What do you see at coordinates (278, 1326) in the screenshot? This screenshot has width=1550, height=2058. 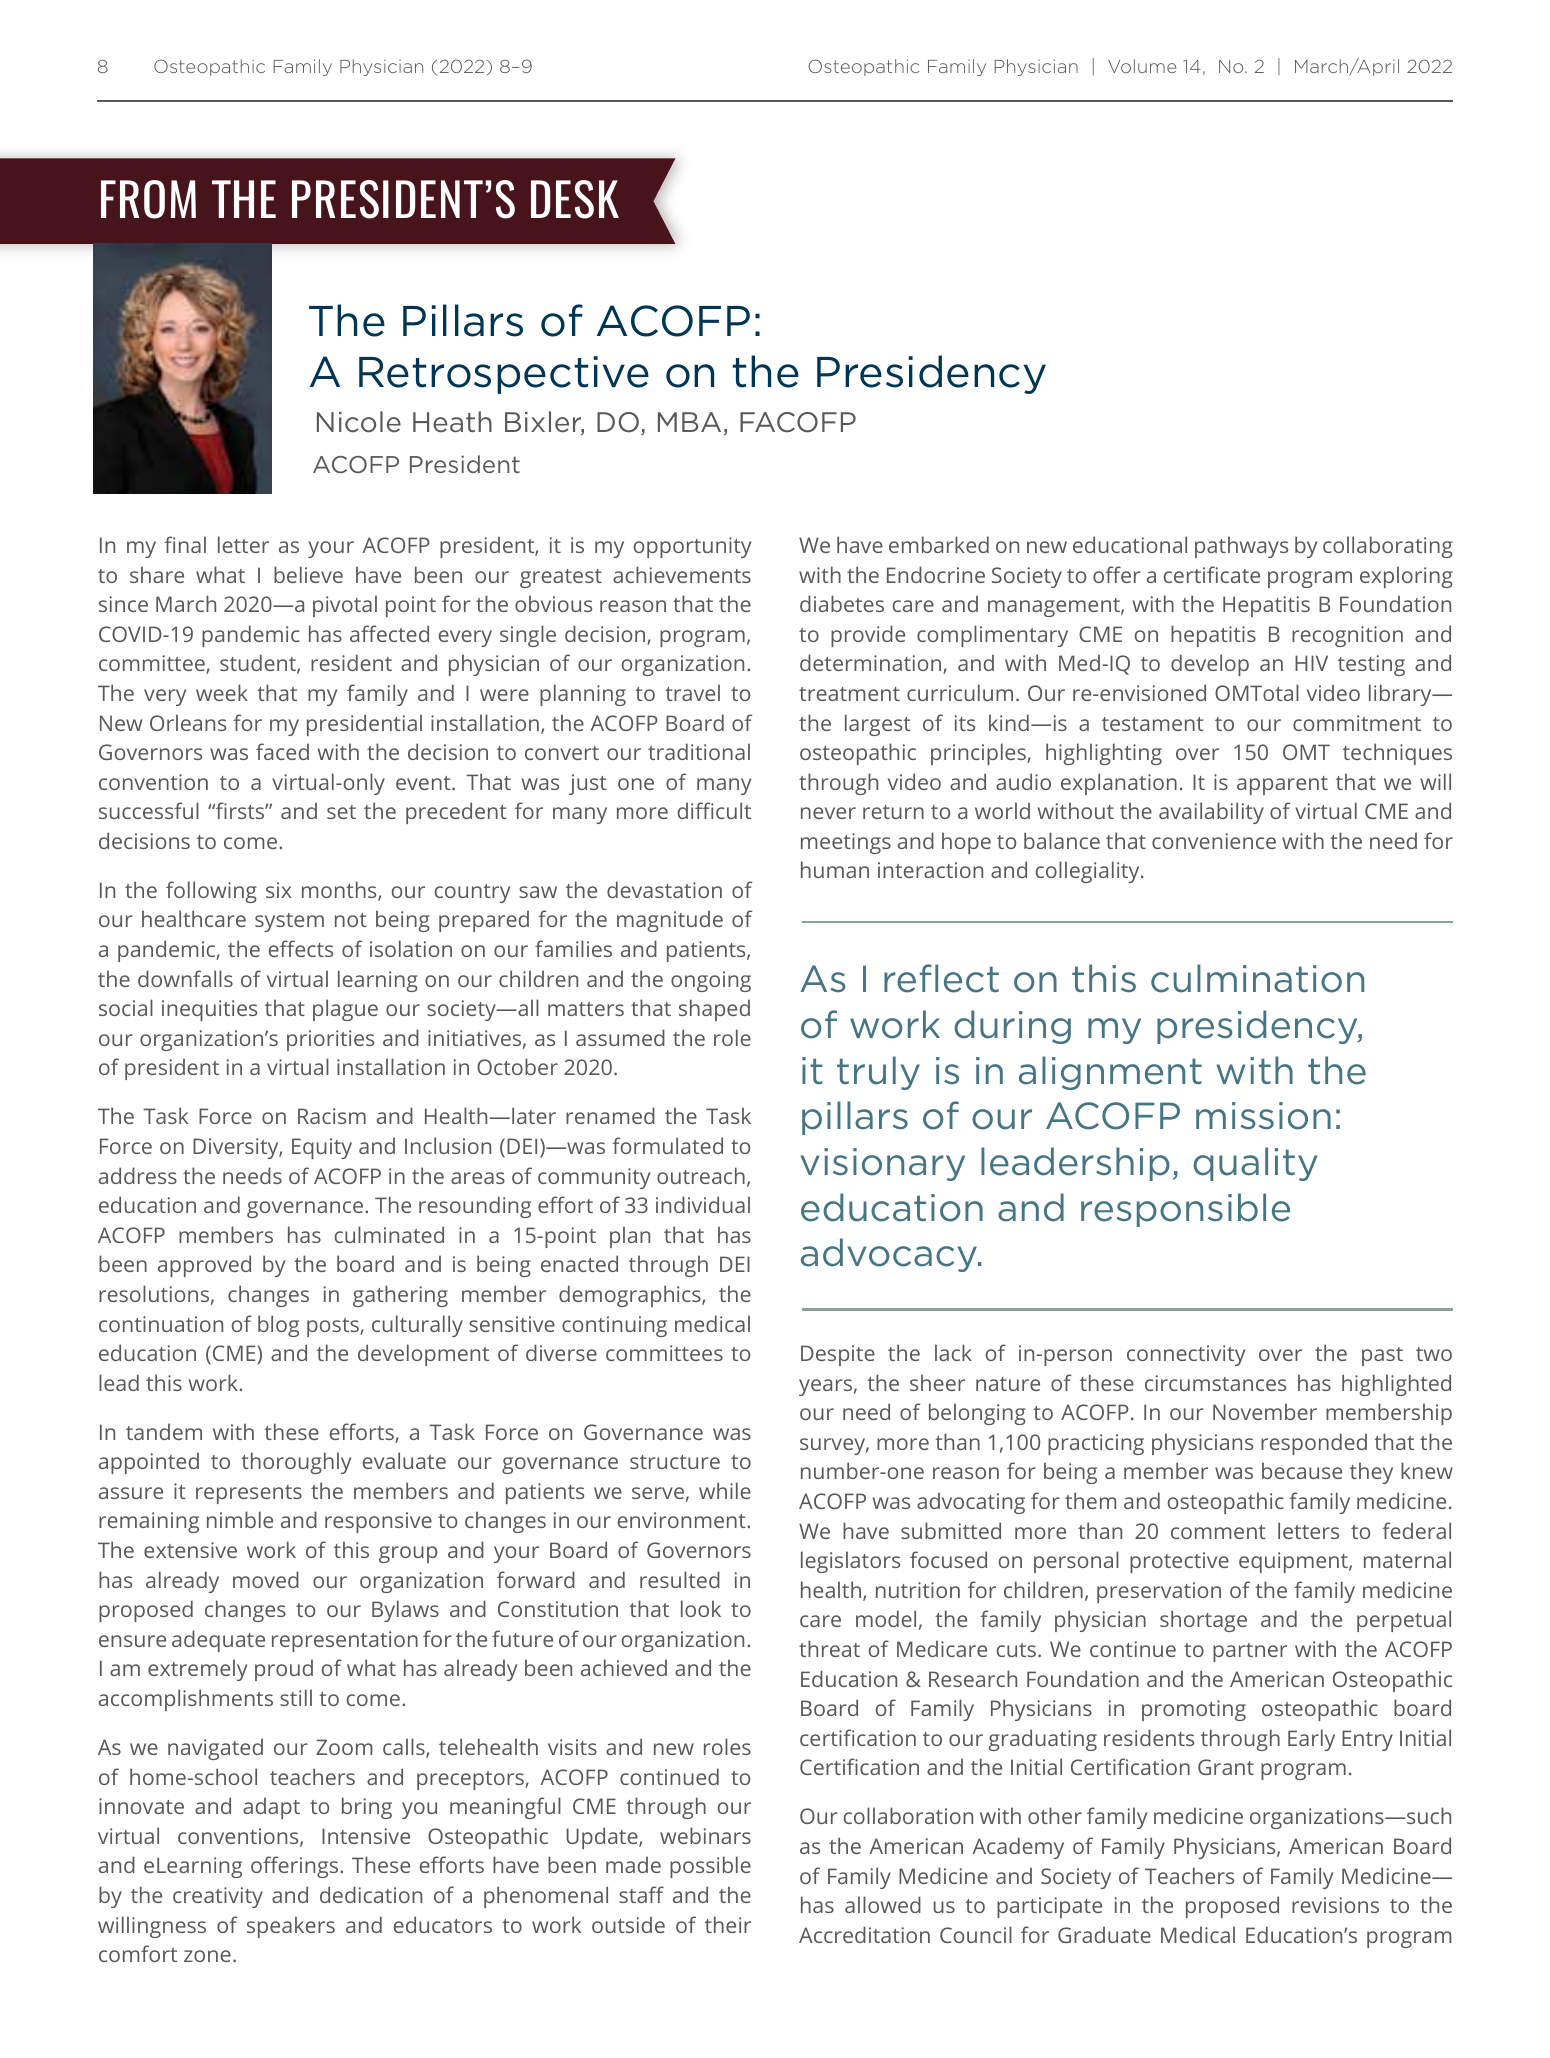 I see `blog` at bounding box center [278, 1326].
